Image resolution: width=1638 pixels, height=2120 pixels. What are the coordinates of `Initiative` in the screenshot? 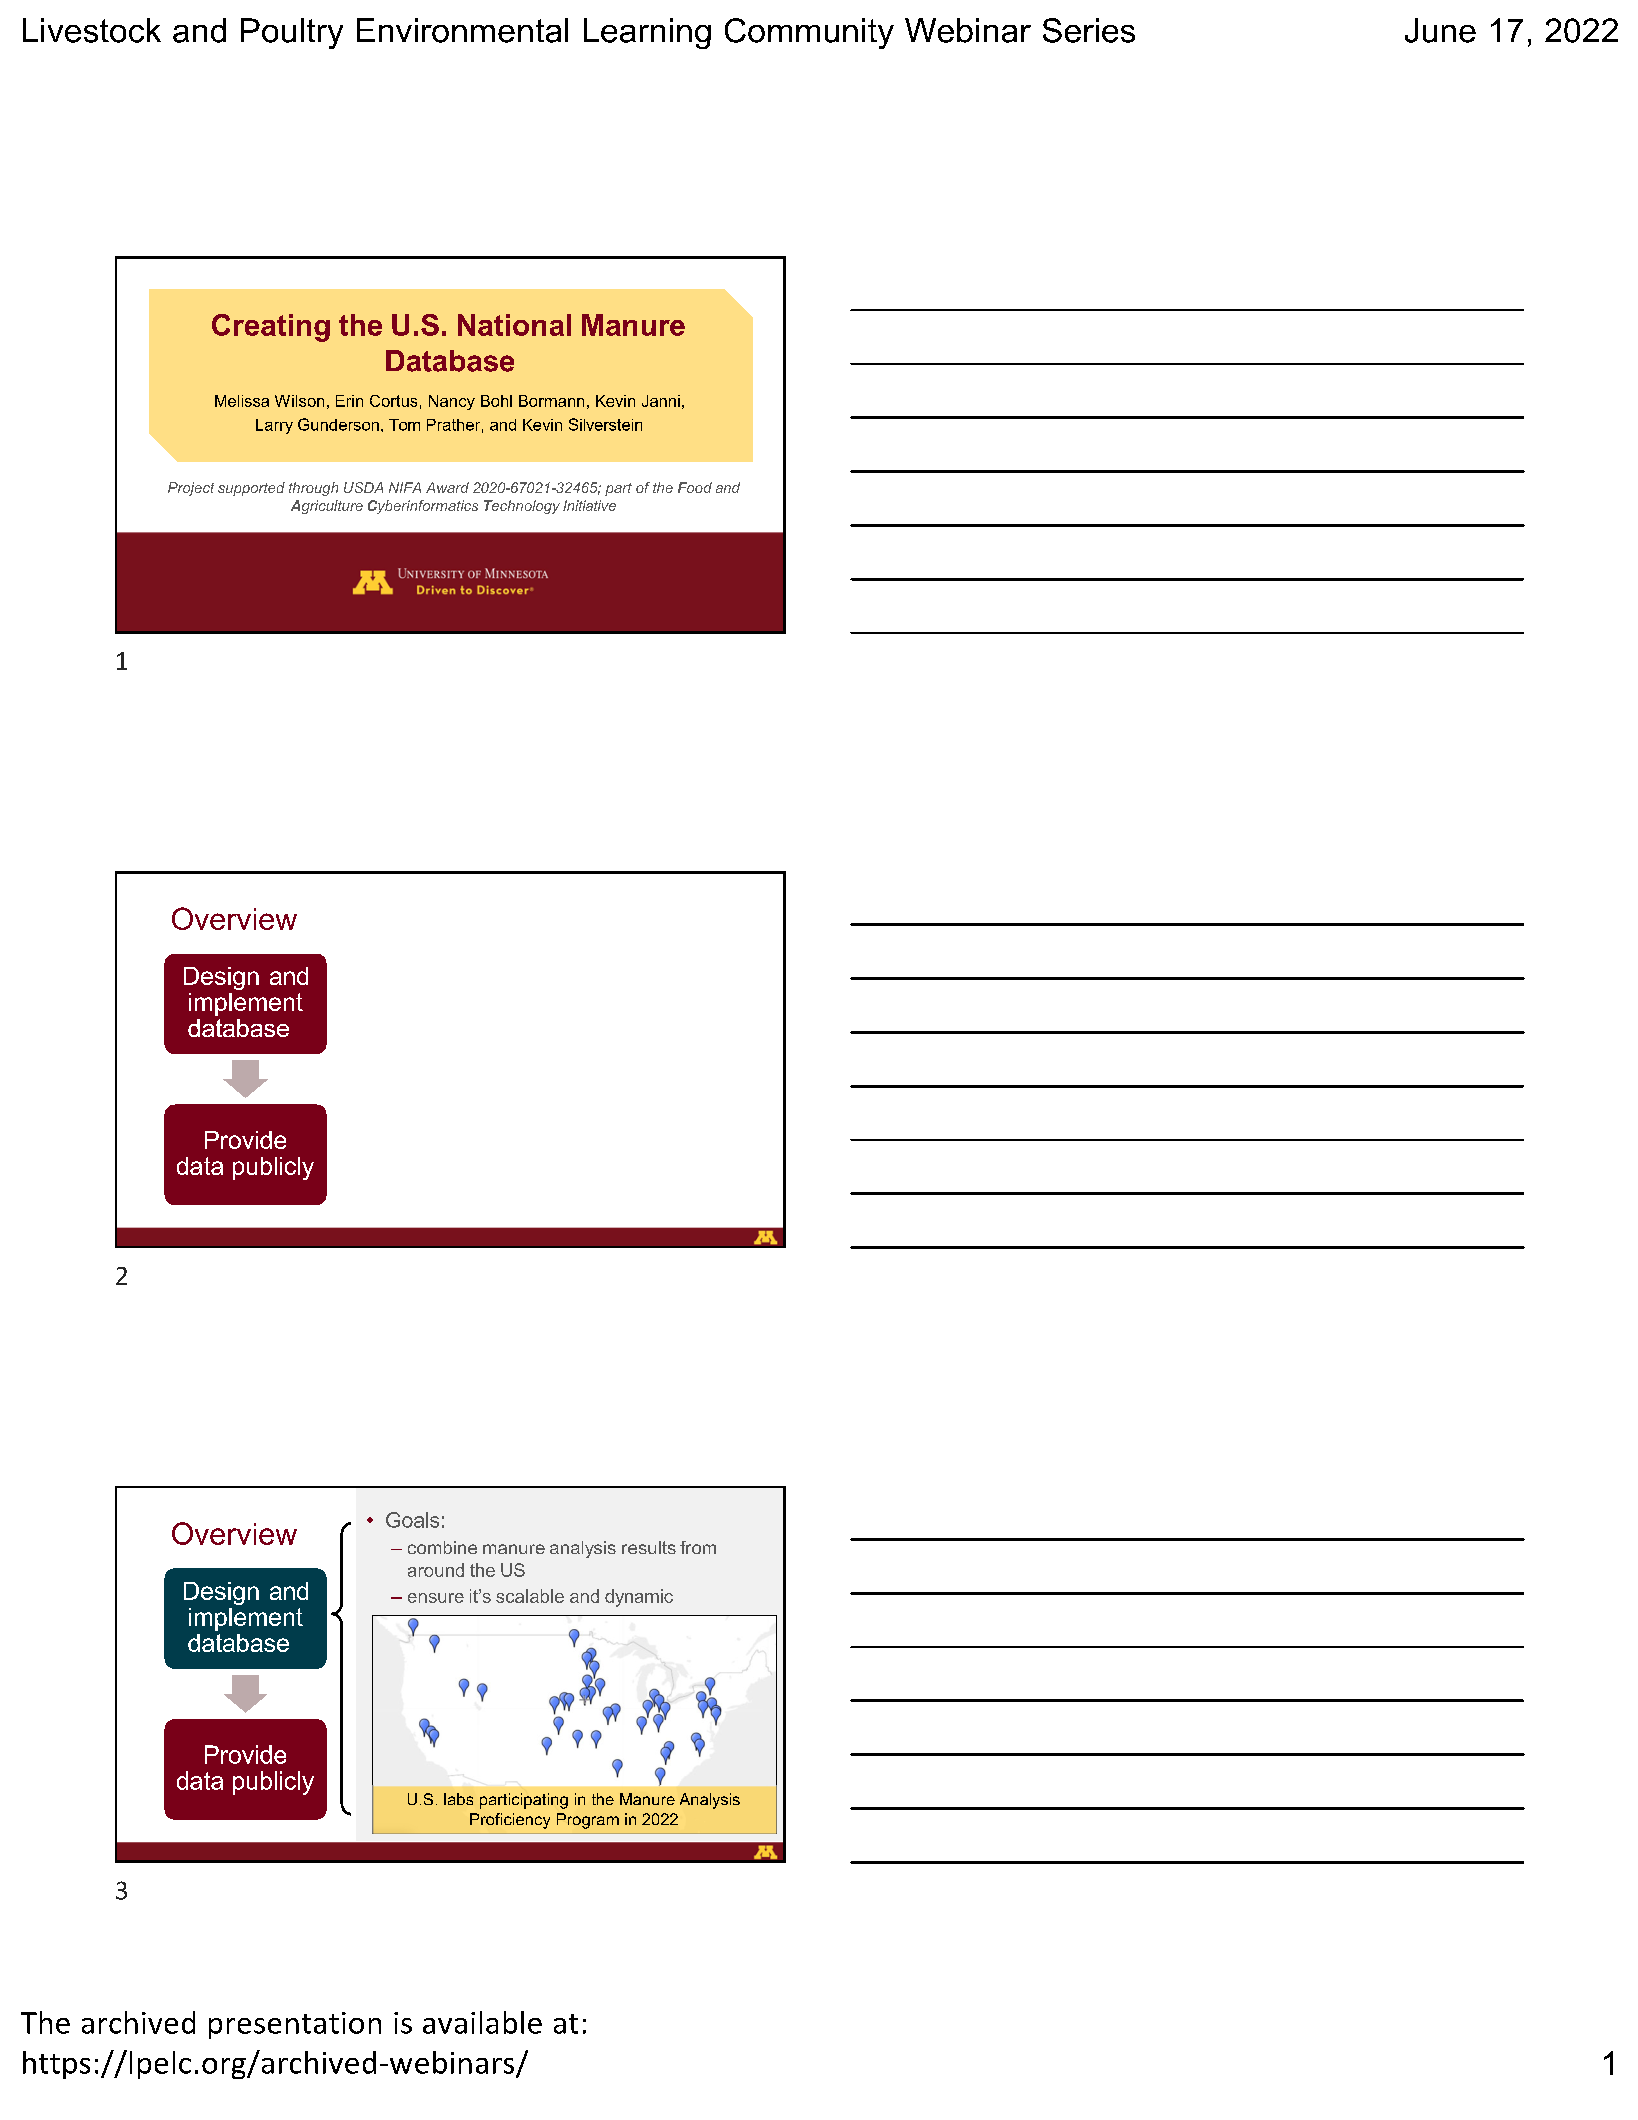 It's located at (589, 505).
